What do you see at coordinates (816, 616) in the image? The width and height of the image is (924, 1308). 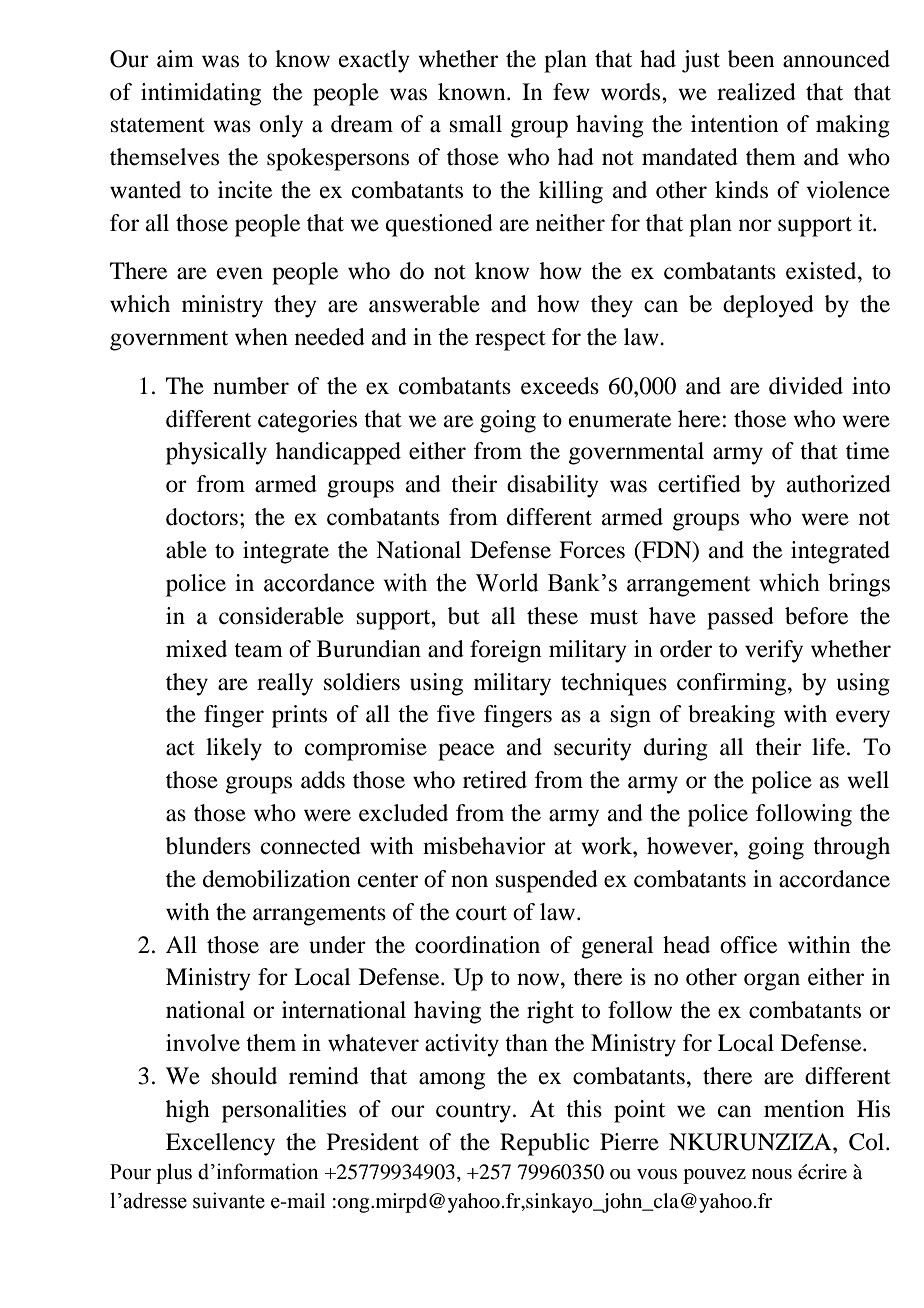 I see `before` at bounding box center [816, 616].
